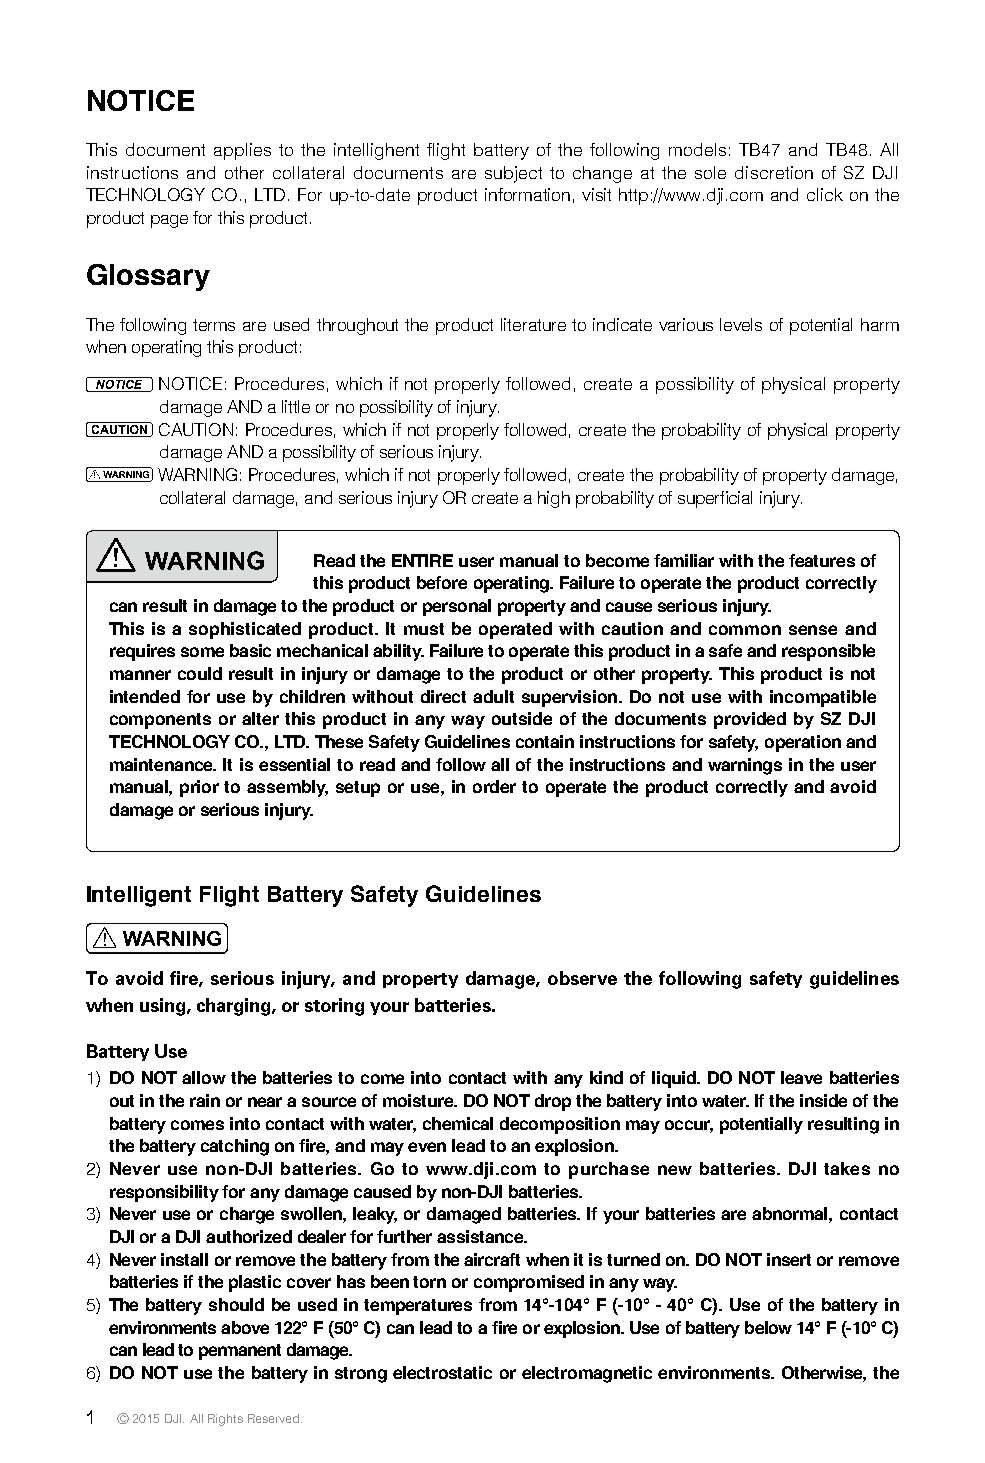 Image resolution: width=985 pixels, height=1463 pixels. What do you see at coordinates (442, 1372) in the screenshot?
I see `electrostatic` at bounding box center [442, 1372].
